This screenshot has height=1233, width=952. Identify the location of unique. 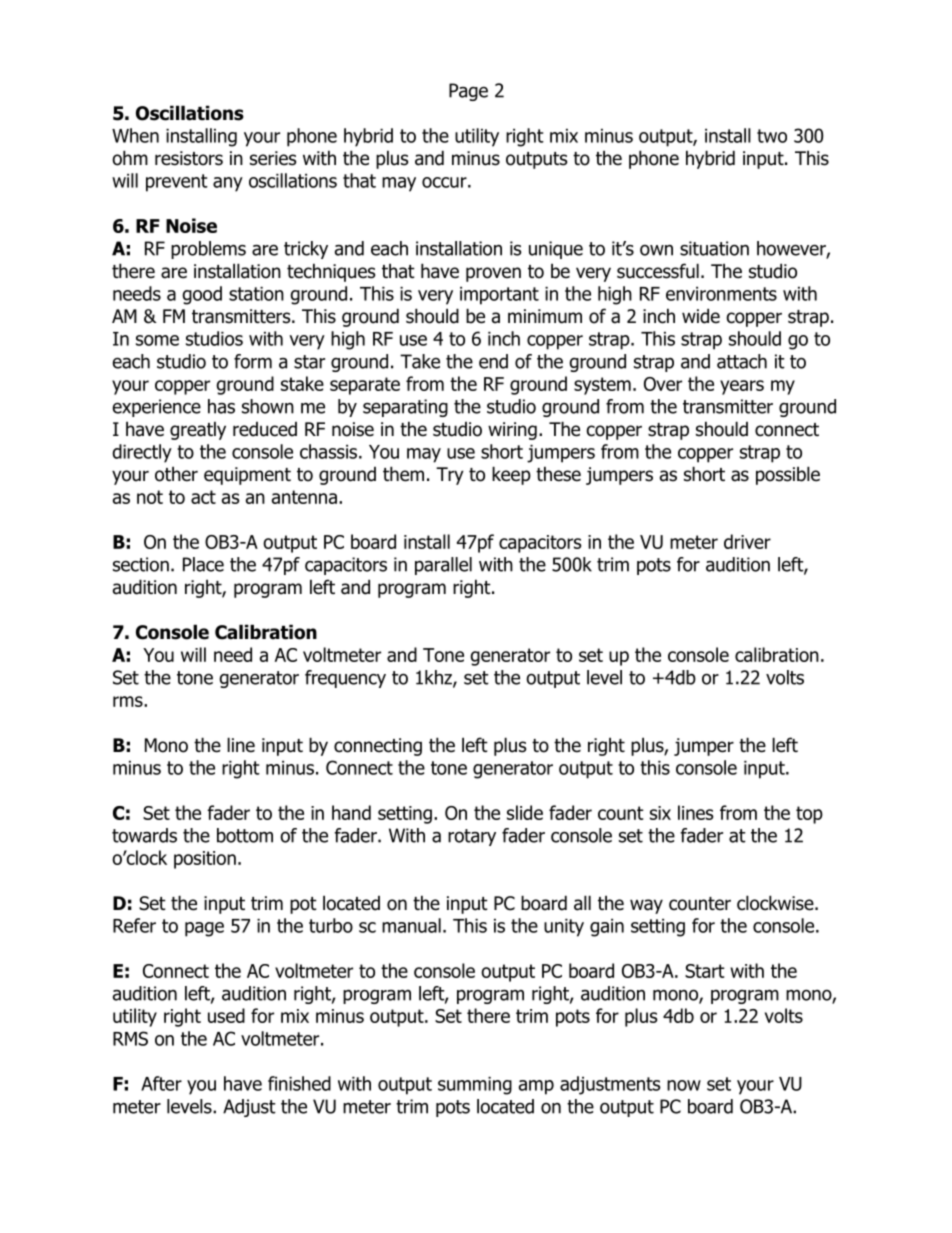
(556, 250).
